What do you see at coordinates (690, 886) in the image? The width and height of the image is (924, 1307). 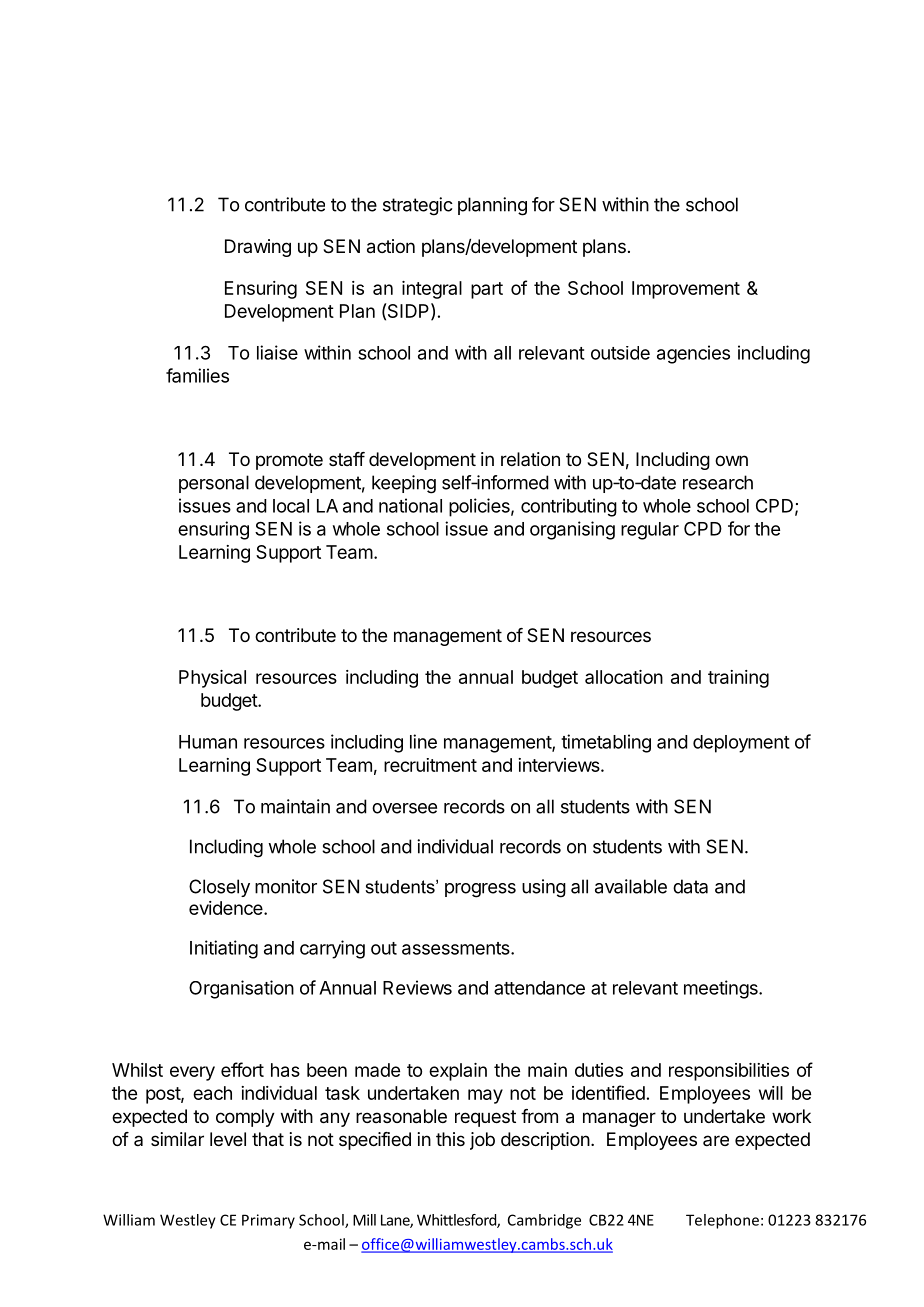 I see `data` at bounding box center [690, 886].
